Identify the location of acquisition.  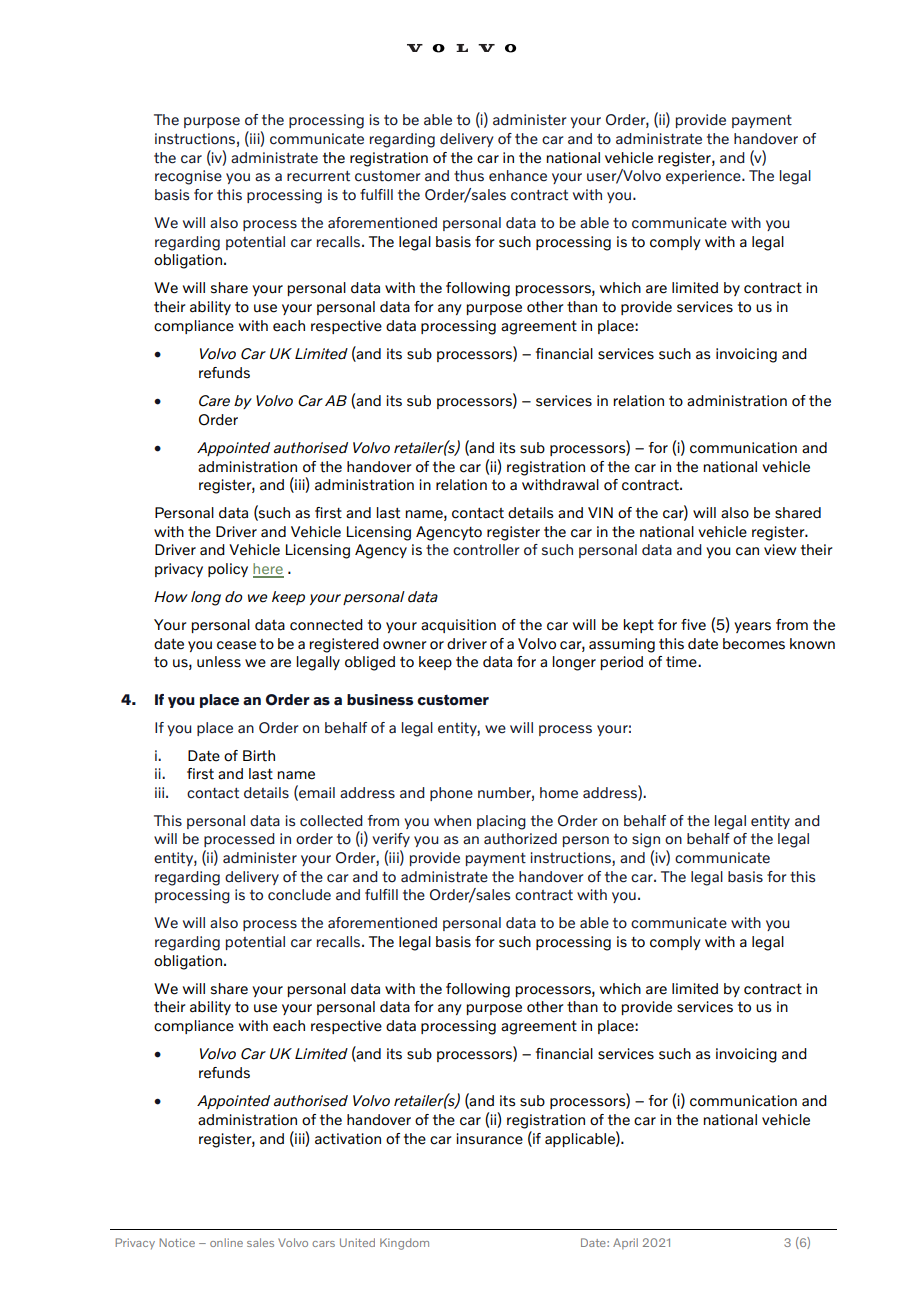
(458, 626).
